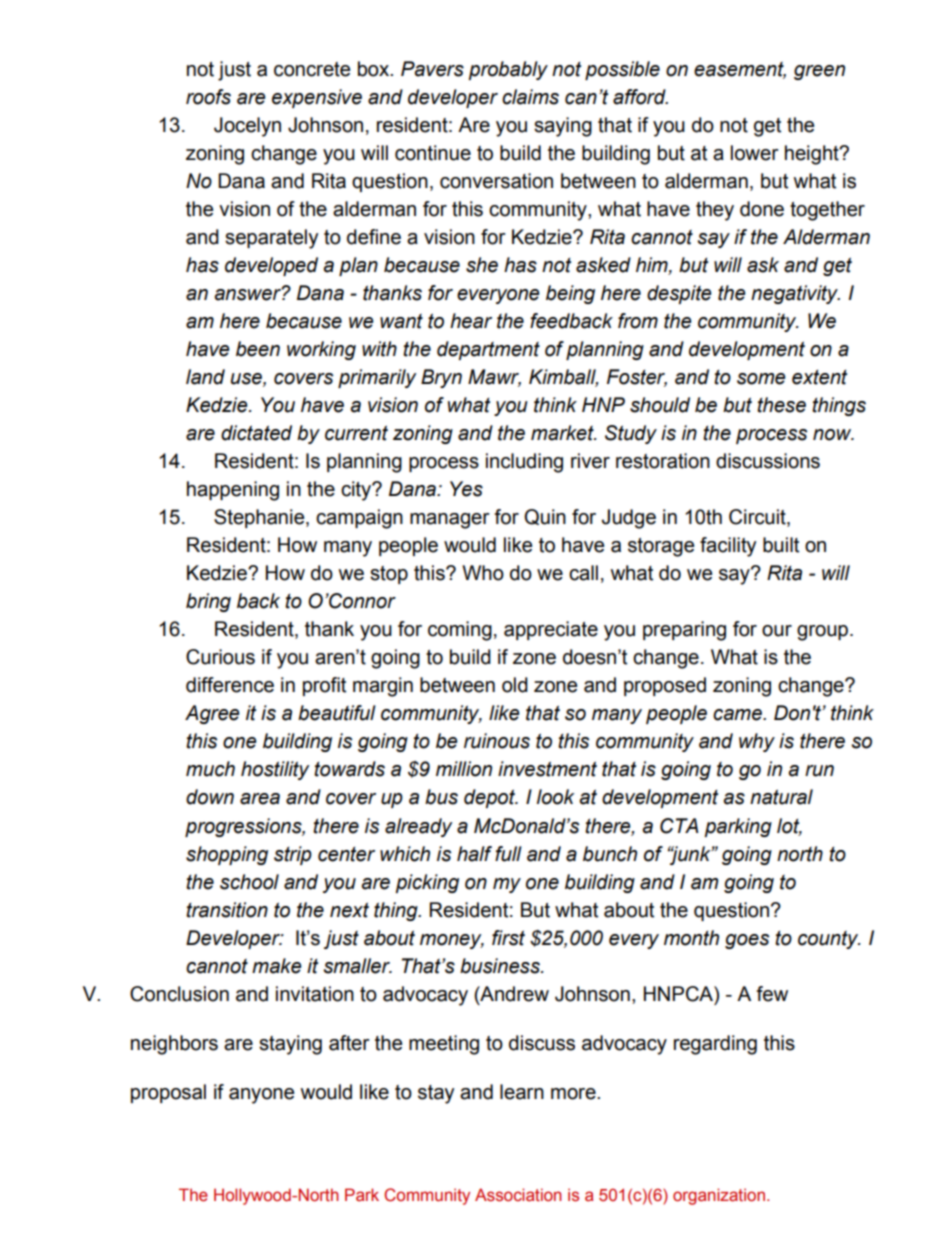  I want to click on Curious, so click(220, 657).
